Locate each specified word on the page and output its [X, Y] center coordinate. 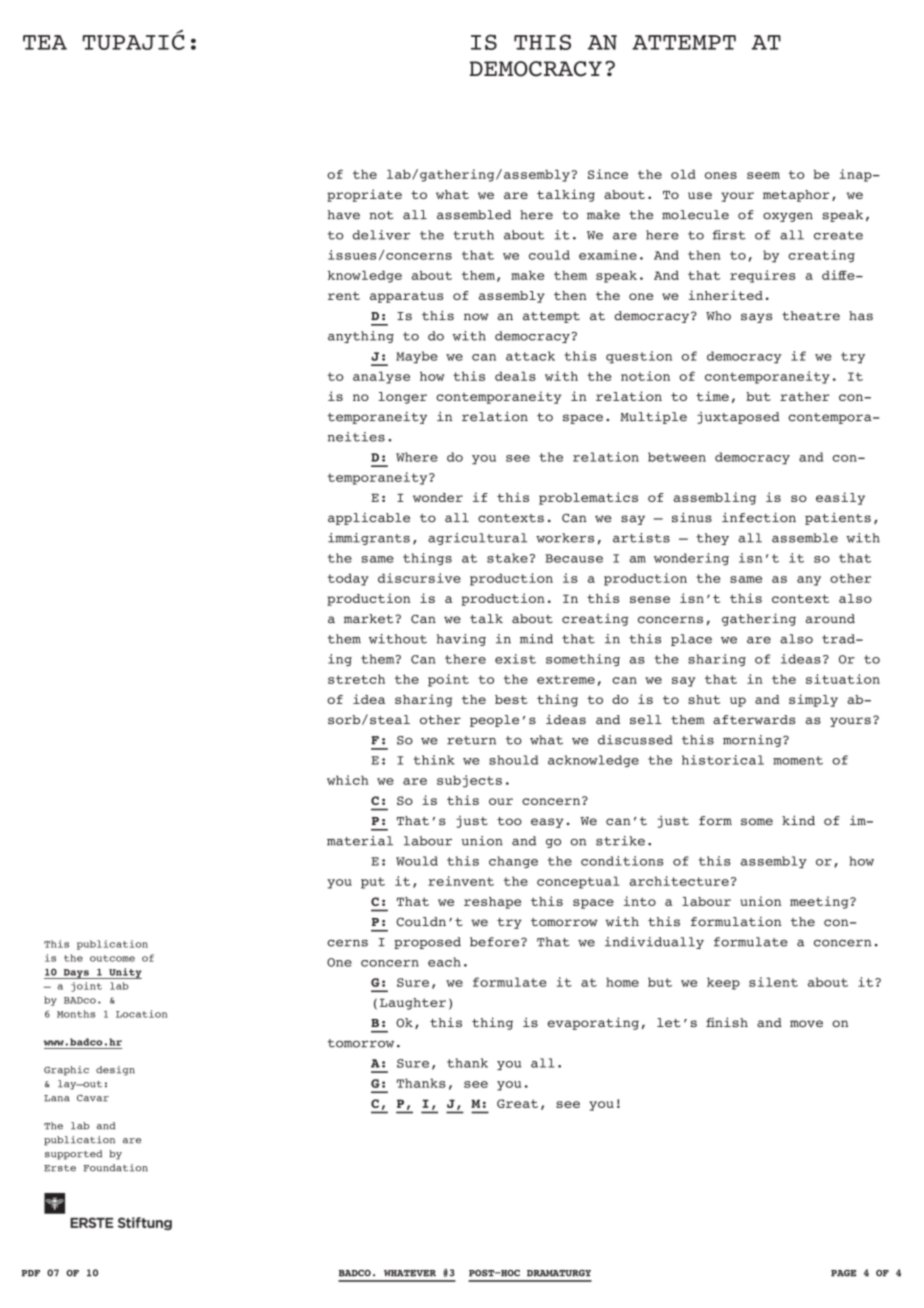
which [348, 780]
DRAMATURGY [559, 1273]
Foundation [115, 1168]
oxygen [788, 217]
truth [473, 235]
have [344, 215]
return [471, 740]
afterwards [754, 720]
